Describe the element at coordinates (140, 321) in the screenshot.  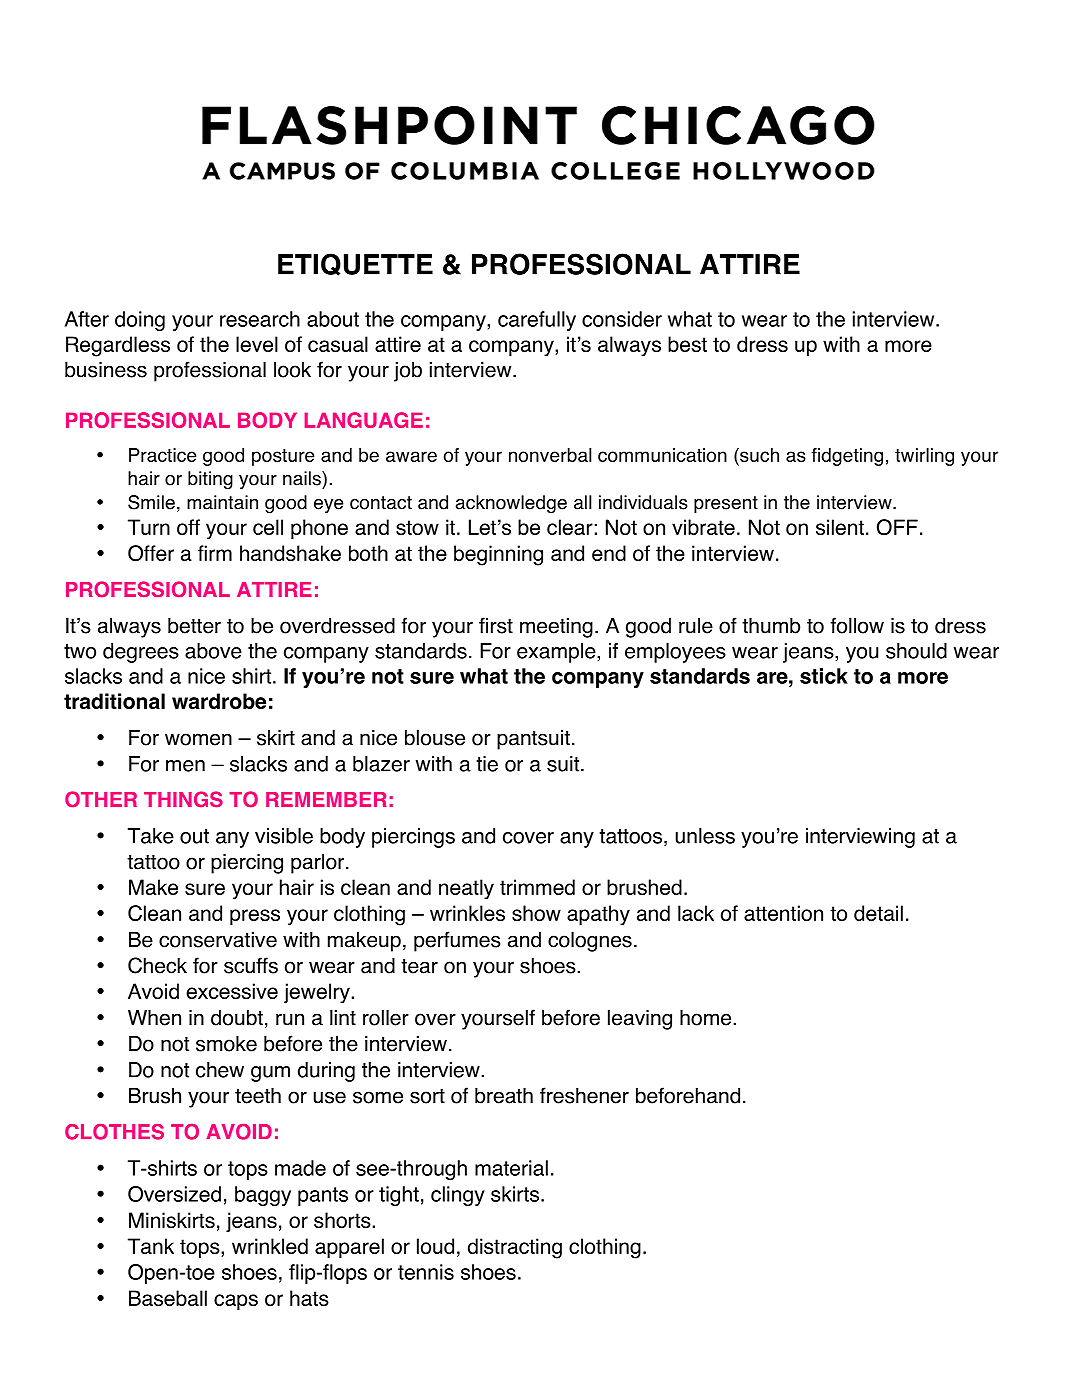
I see `doing` at that location.
